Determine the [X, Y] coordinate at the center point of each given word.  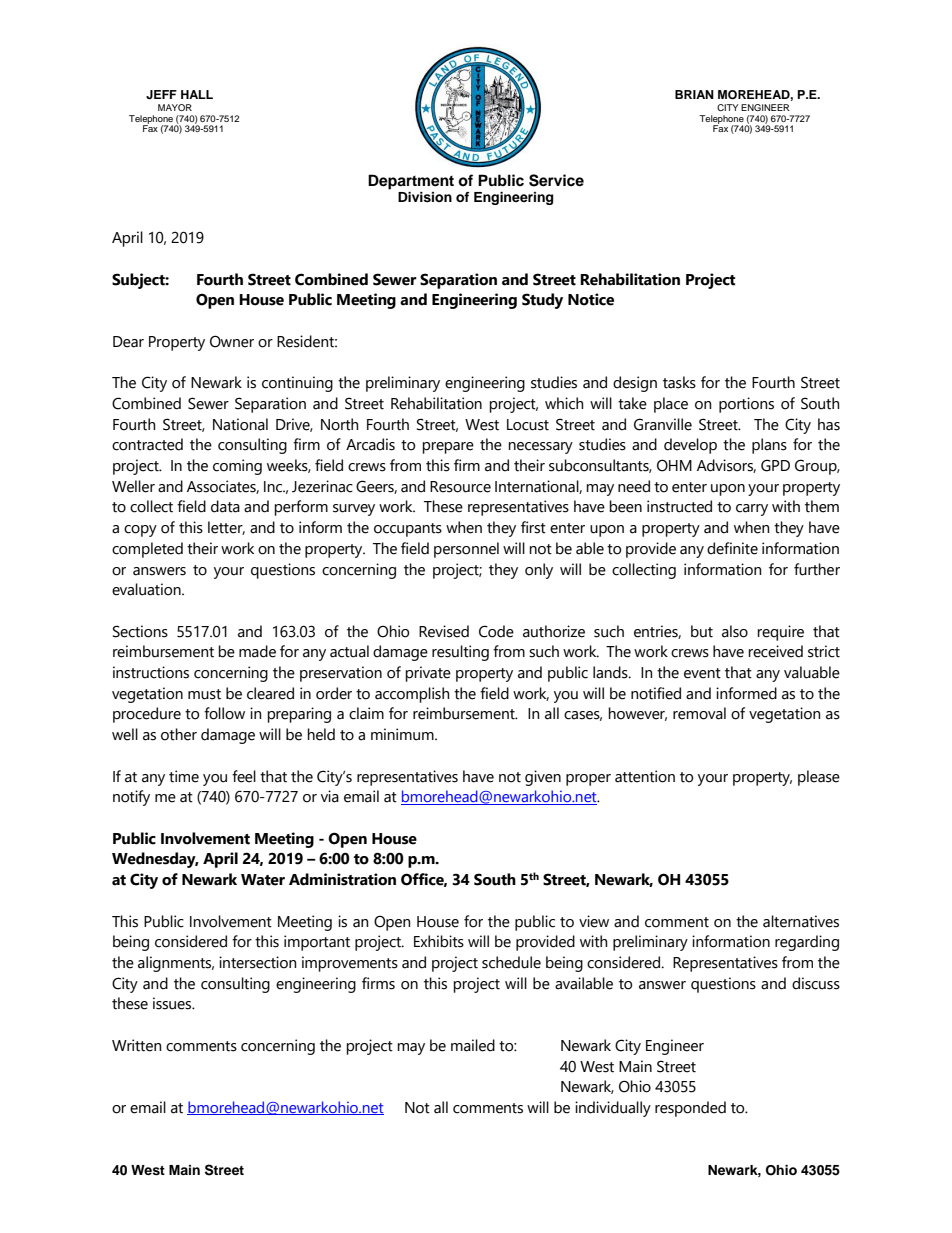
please [819, 778]
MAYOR [175, 107]
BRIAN [694, 94]
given [543, 778]
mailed [473, 1045]
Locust [528, 425]
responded [690, 1109]
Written [137, 1045]
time [184, 776]
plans [769, 446]
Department [411, 182]
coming [237, 467]
